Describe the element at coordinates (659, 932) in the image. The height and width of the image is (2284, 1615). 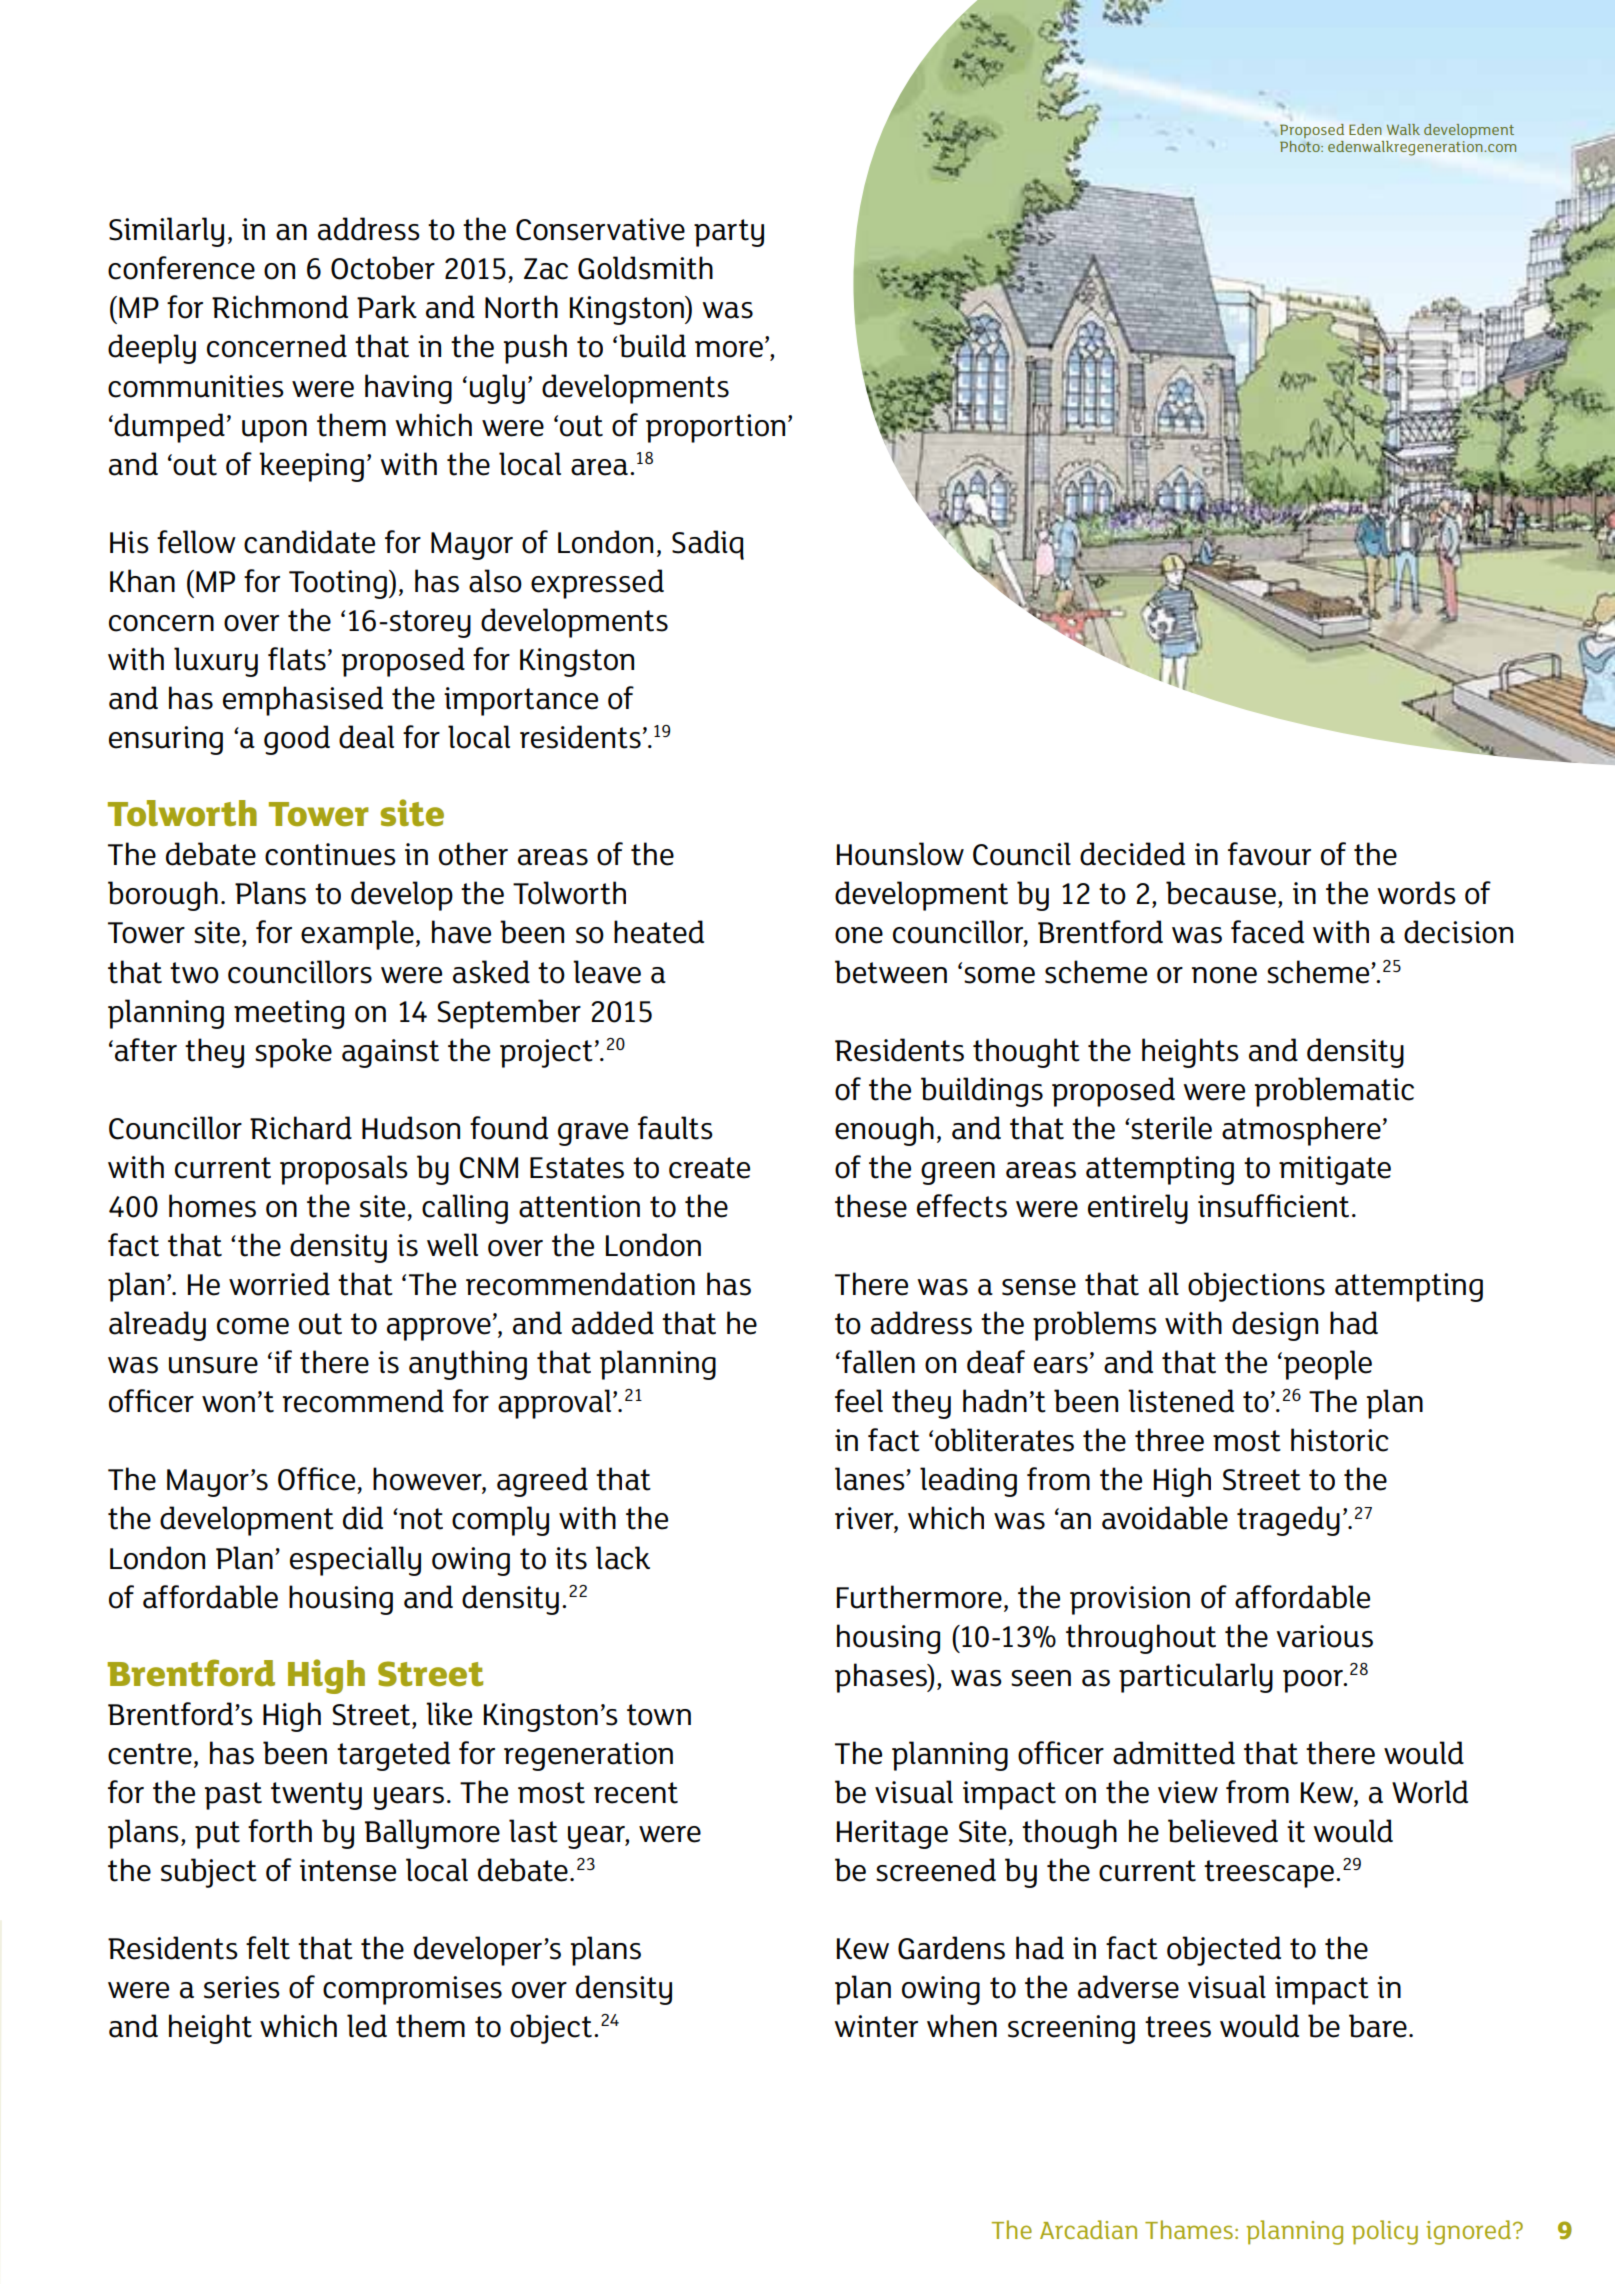
I see `heated` at that location.
